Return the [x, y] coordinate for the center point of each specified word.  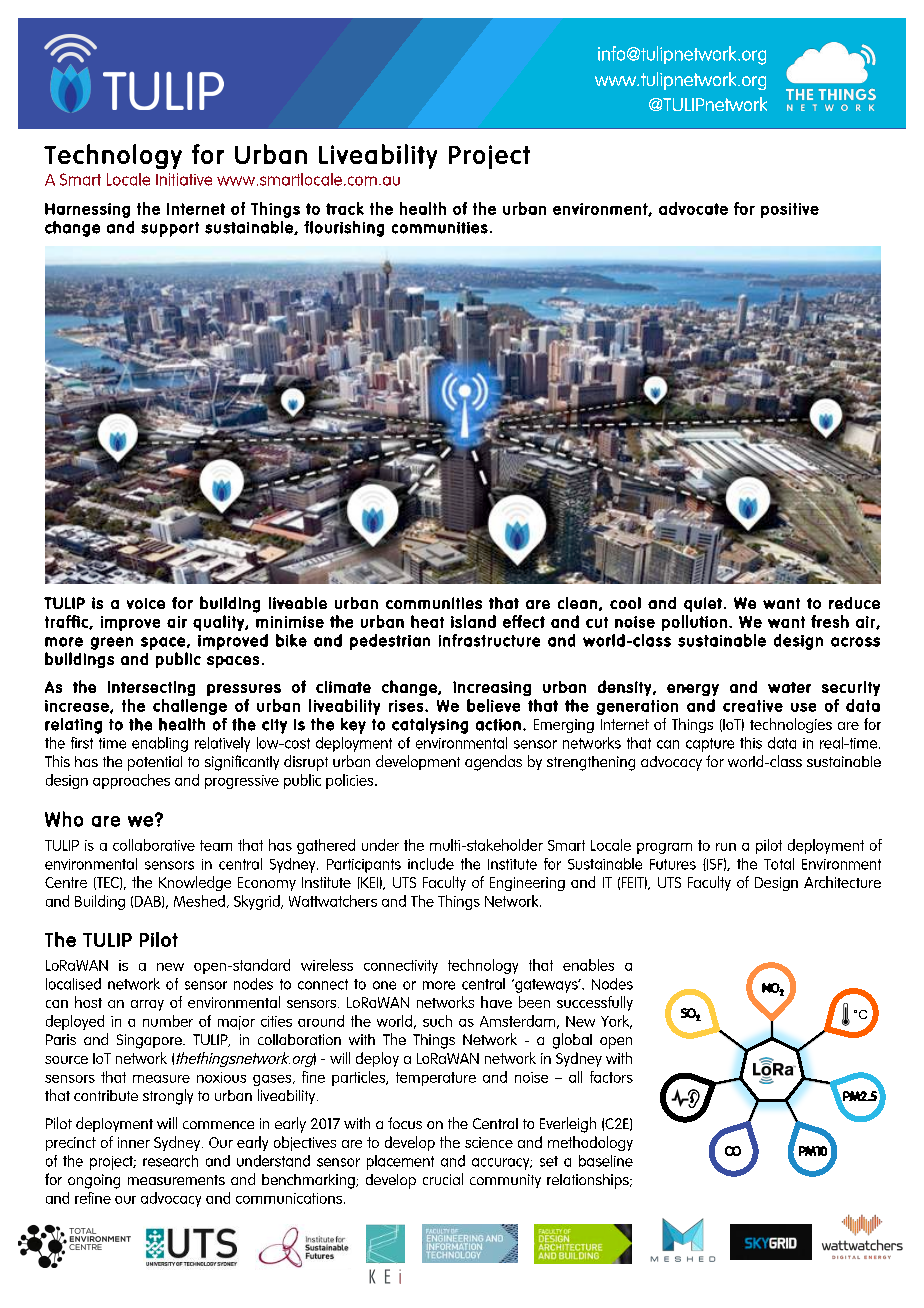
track [345, 208]
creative [753, 706]
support [170, 229]
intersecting [151, 688]
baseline [606, 1161]
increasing [492, 688]
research [170, 1161]
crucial [443, 1179]
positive [790, 210]
